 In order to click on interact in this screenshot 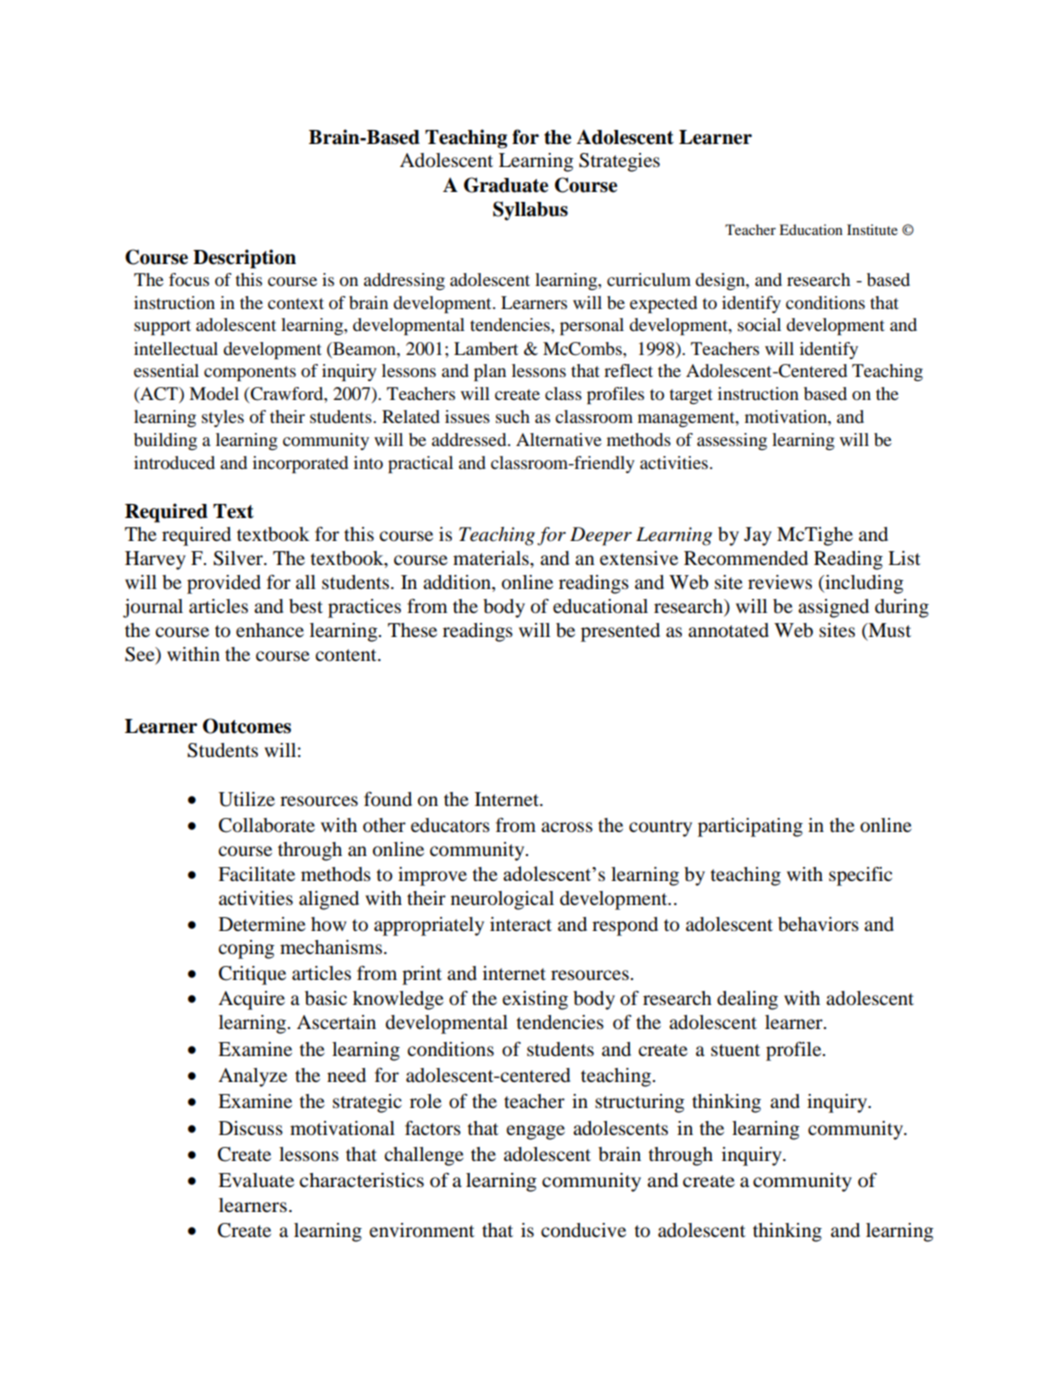, I will do `click(521, 924)`.
